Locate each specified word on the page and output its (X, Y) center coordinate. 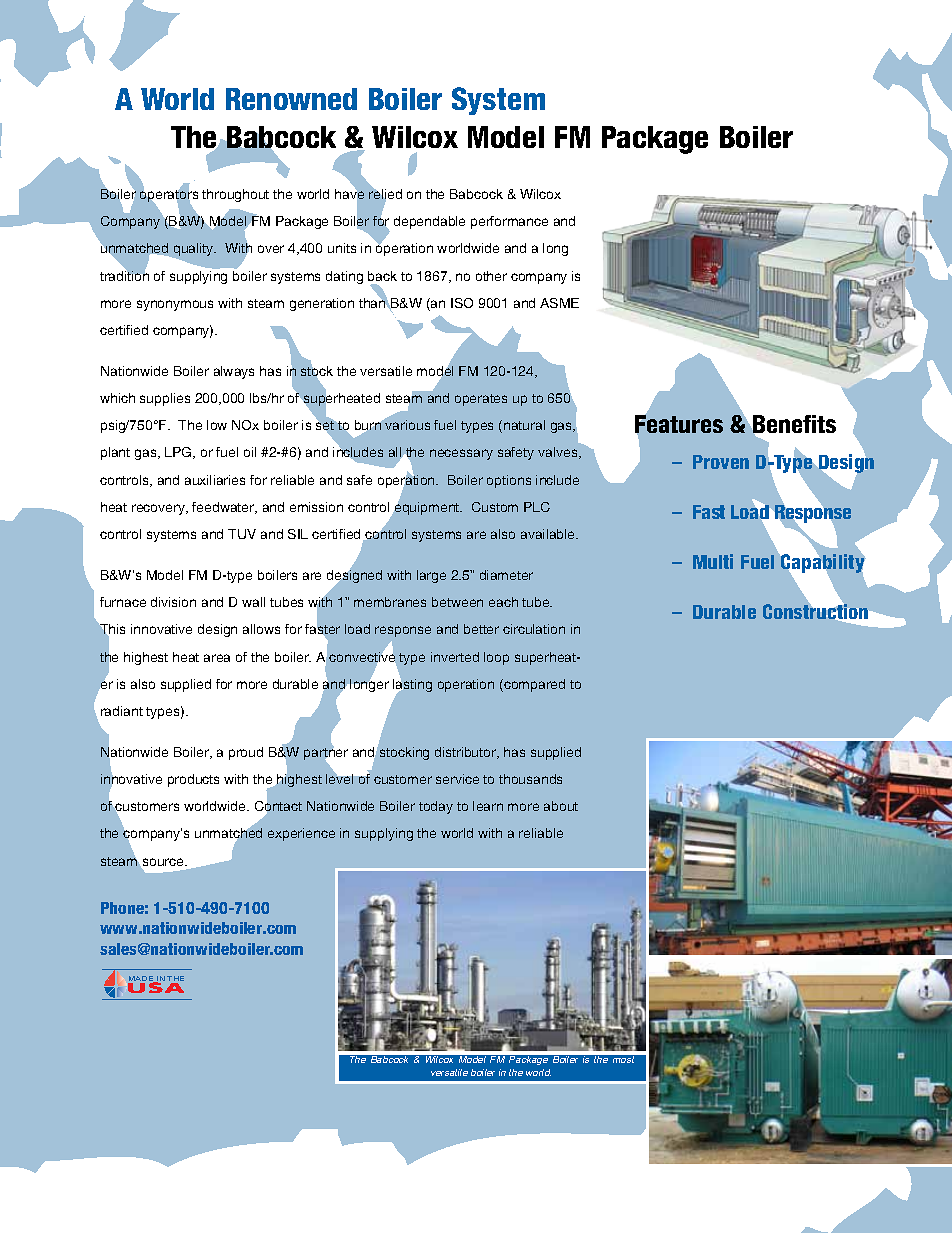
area (217, 658)
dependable (429, 222)
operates (481, 400)
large (431, 576)
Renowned (291, 99)
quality (193, 251)
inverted (455, 657)
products (193, 780)
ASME (559, 303)
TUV (242, 534)
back (382, 276)
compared (533, 685)
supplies (165, 399)
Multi (713, 561)
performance (509, 222)
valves (559, 453)
